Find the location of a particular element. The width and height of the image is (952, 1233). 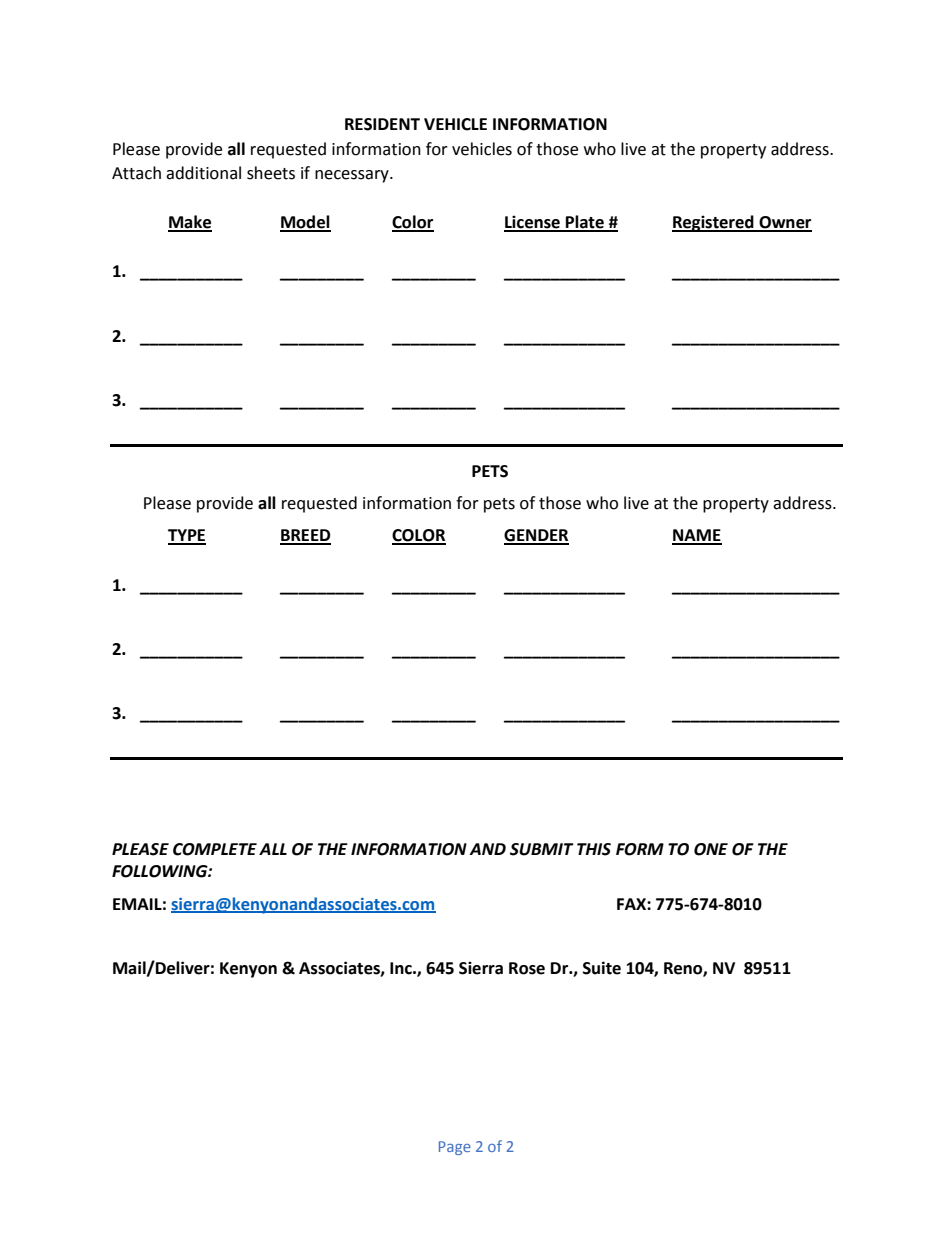

SUBMIT is located at coordinates (542, 849).
